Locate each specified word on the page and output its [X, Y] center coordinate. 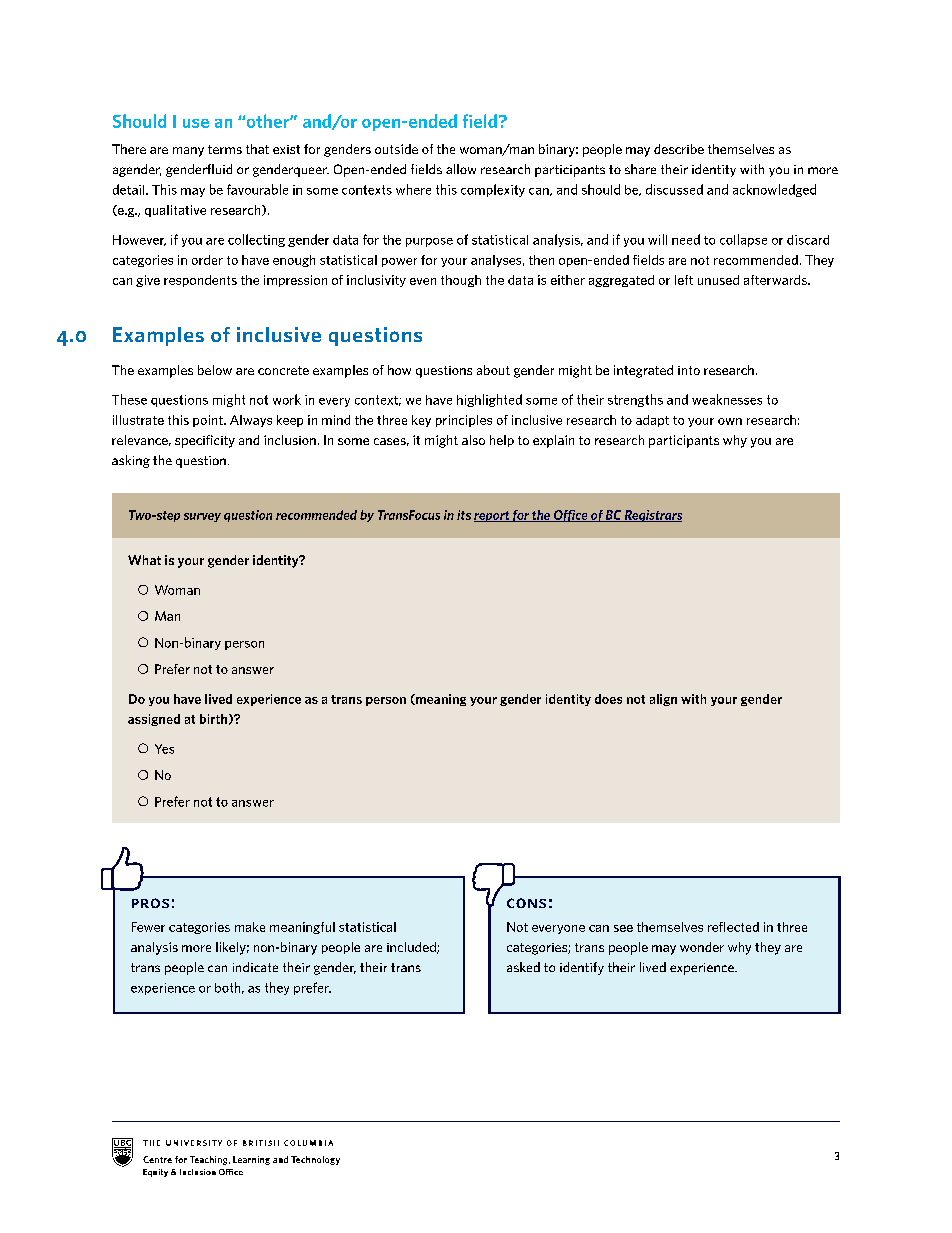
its [464, 515]
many [188, 152]
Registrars [652, 516]
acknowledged [774, 190]
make [250, 927]
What [144, 560]
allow [461, 169]
